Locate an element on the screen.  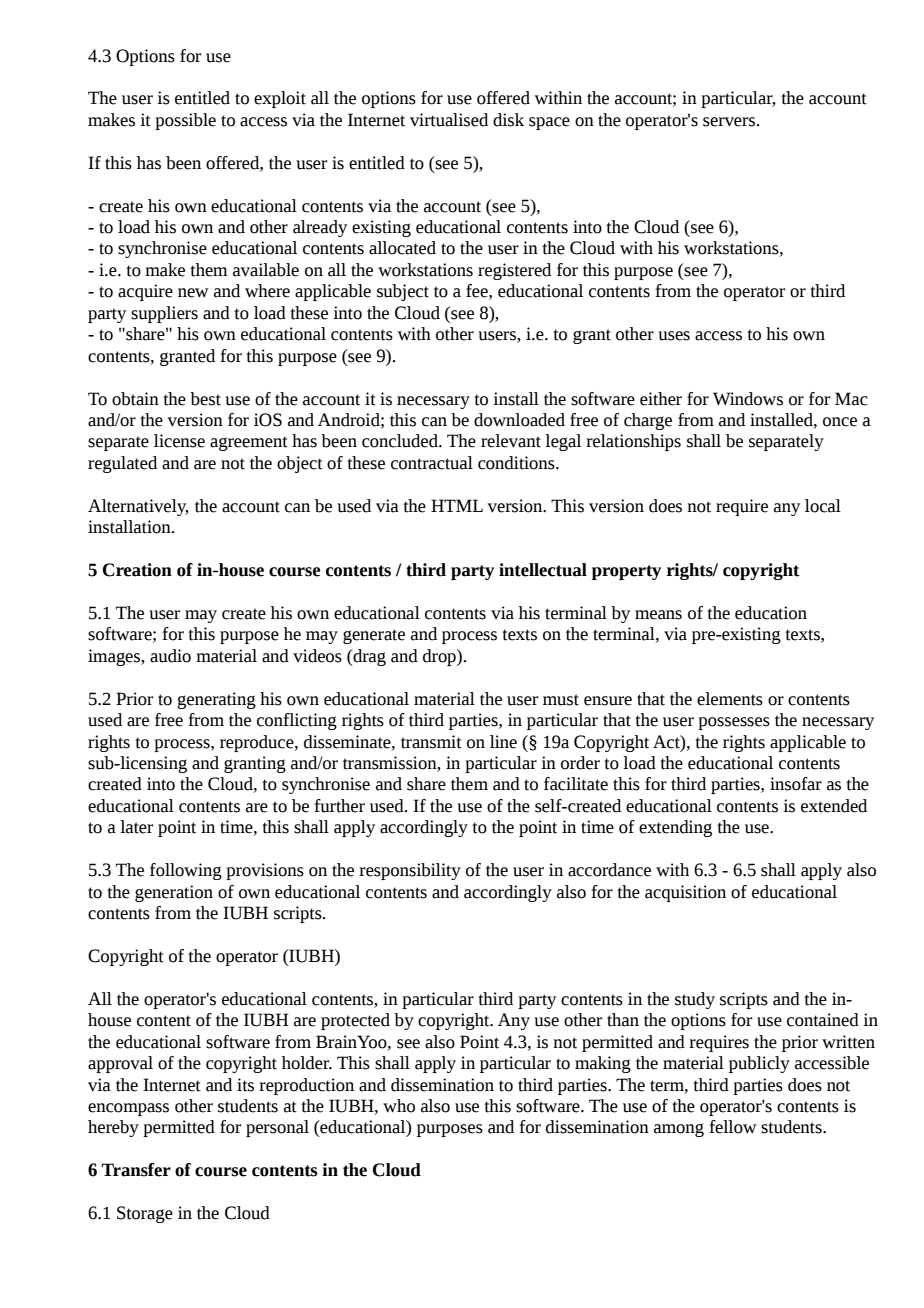
Creation is located at coordinates (137, 570).
